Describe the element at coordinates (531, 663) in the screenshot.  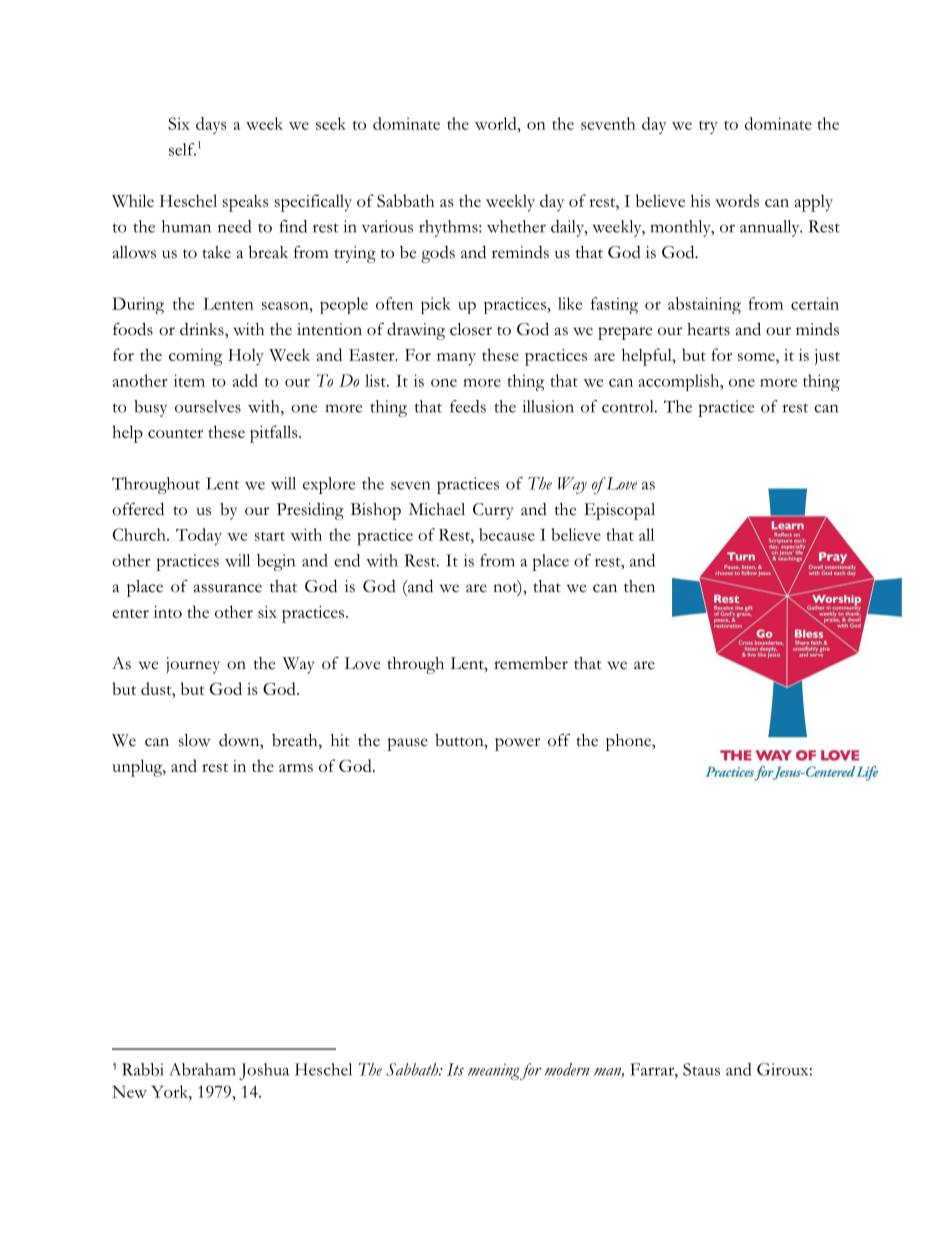
I see `remember` at that location.
